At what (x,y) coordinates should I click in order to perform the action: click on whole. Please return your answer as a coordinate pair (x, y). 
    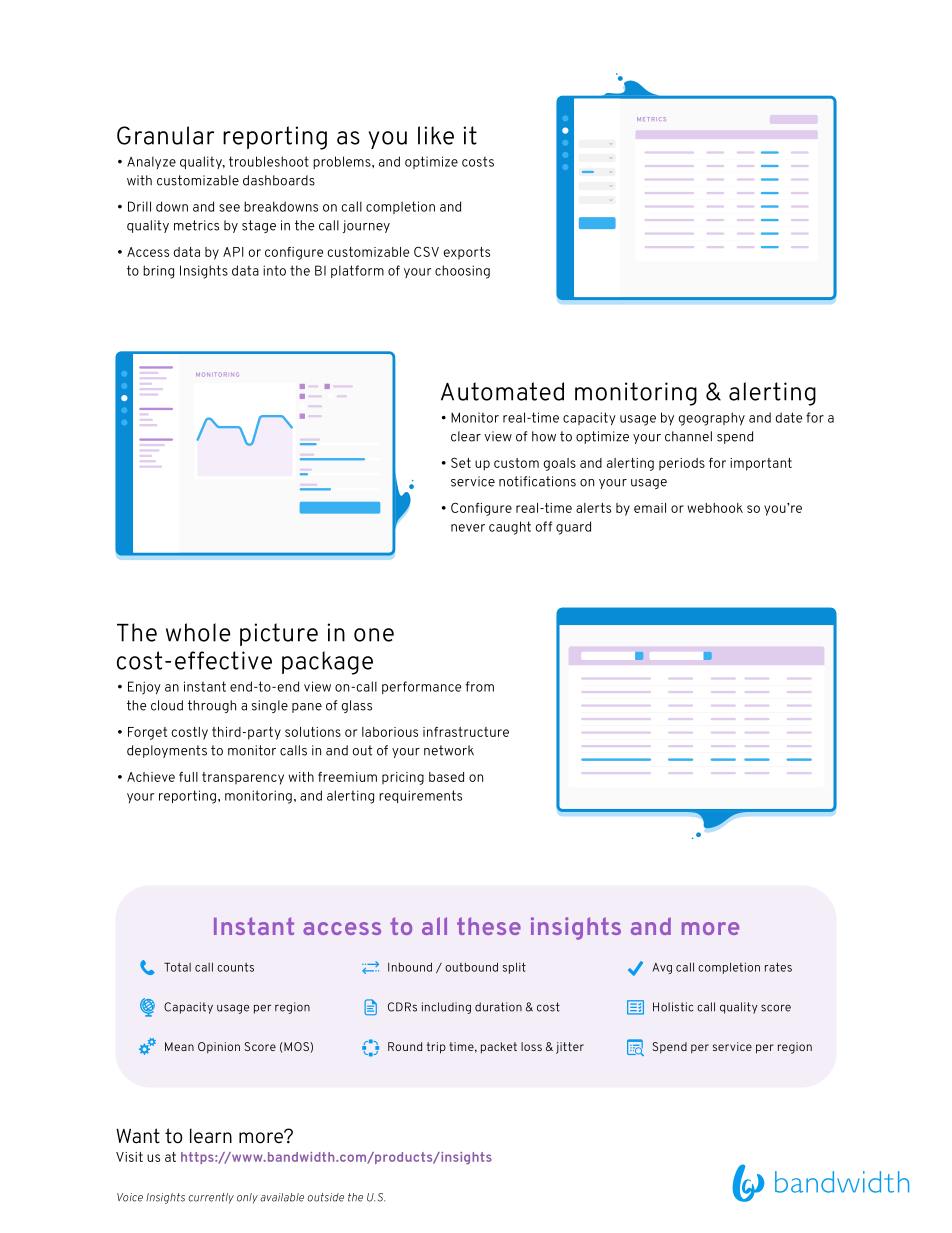
    Looking at the image, I should click on (198, 632).
